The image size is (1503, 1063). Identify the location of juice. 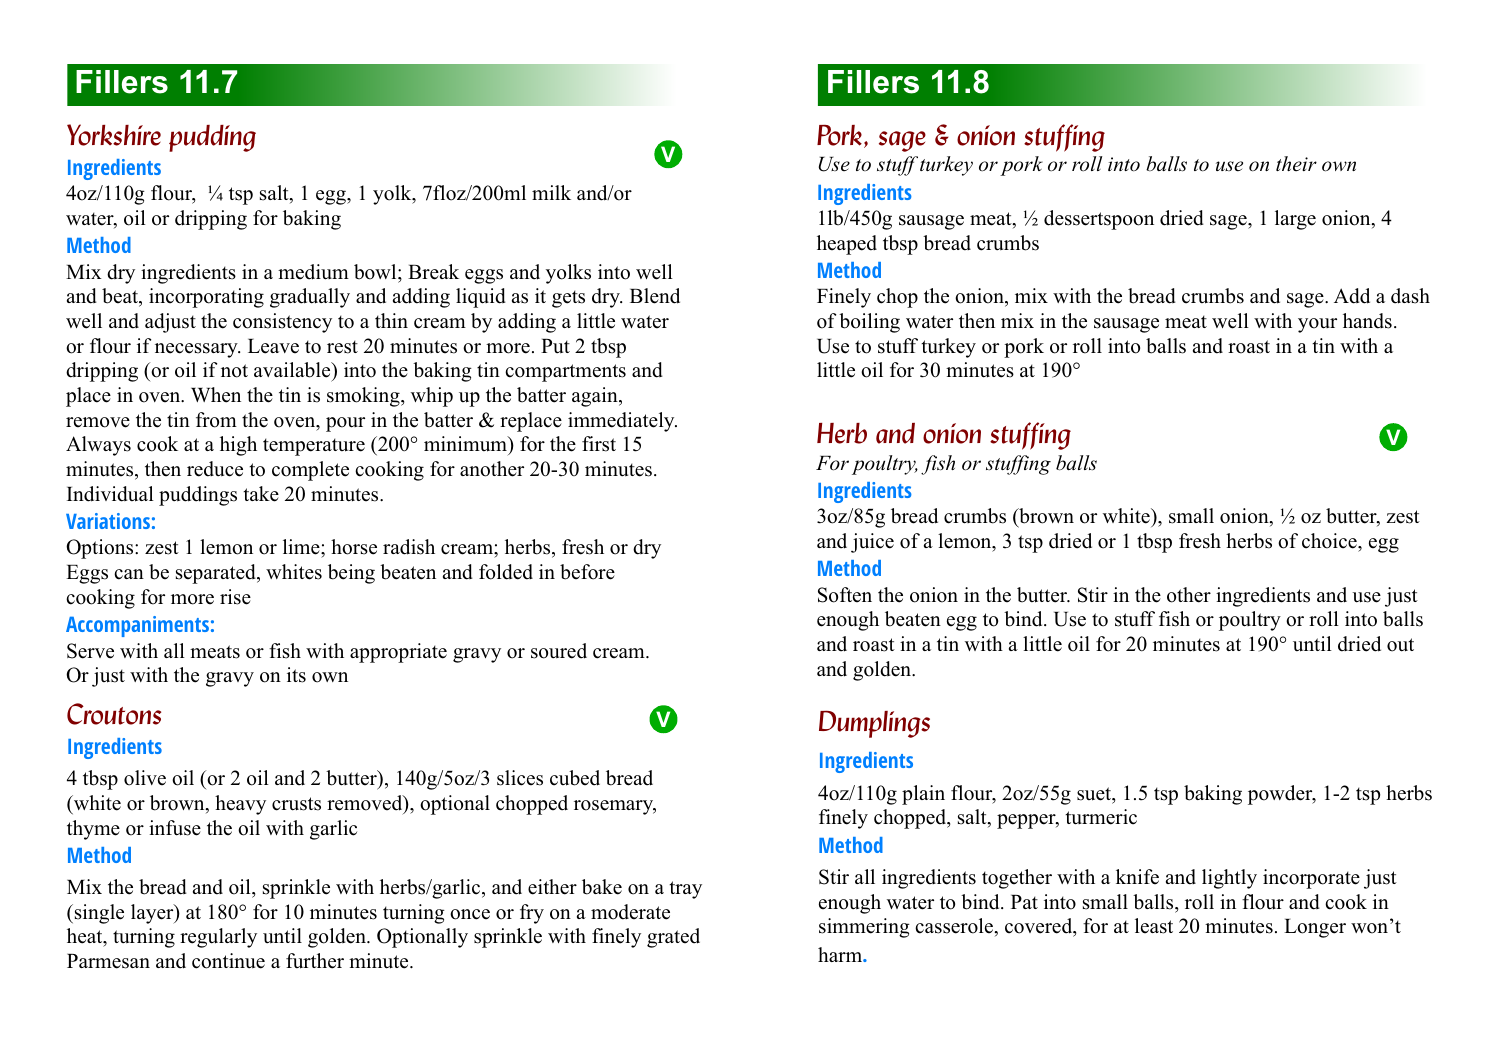
(872, 543).
